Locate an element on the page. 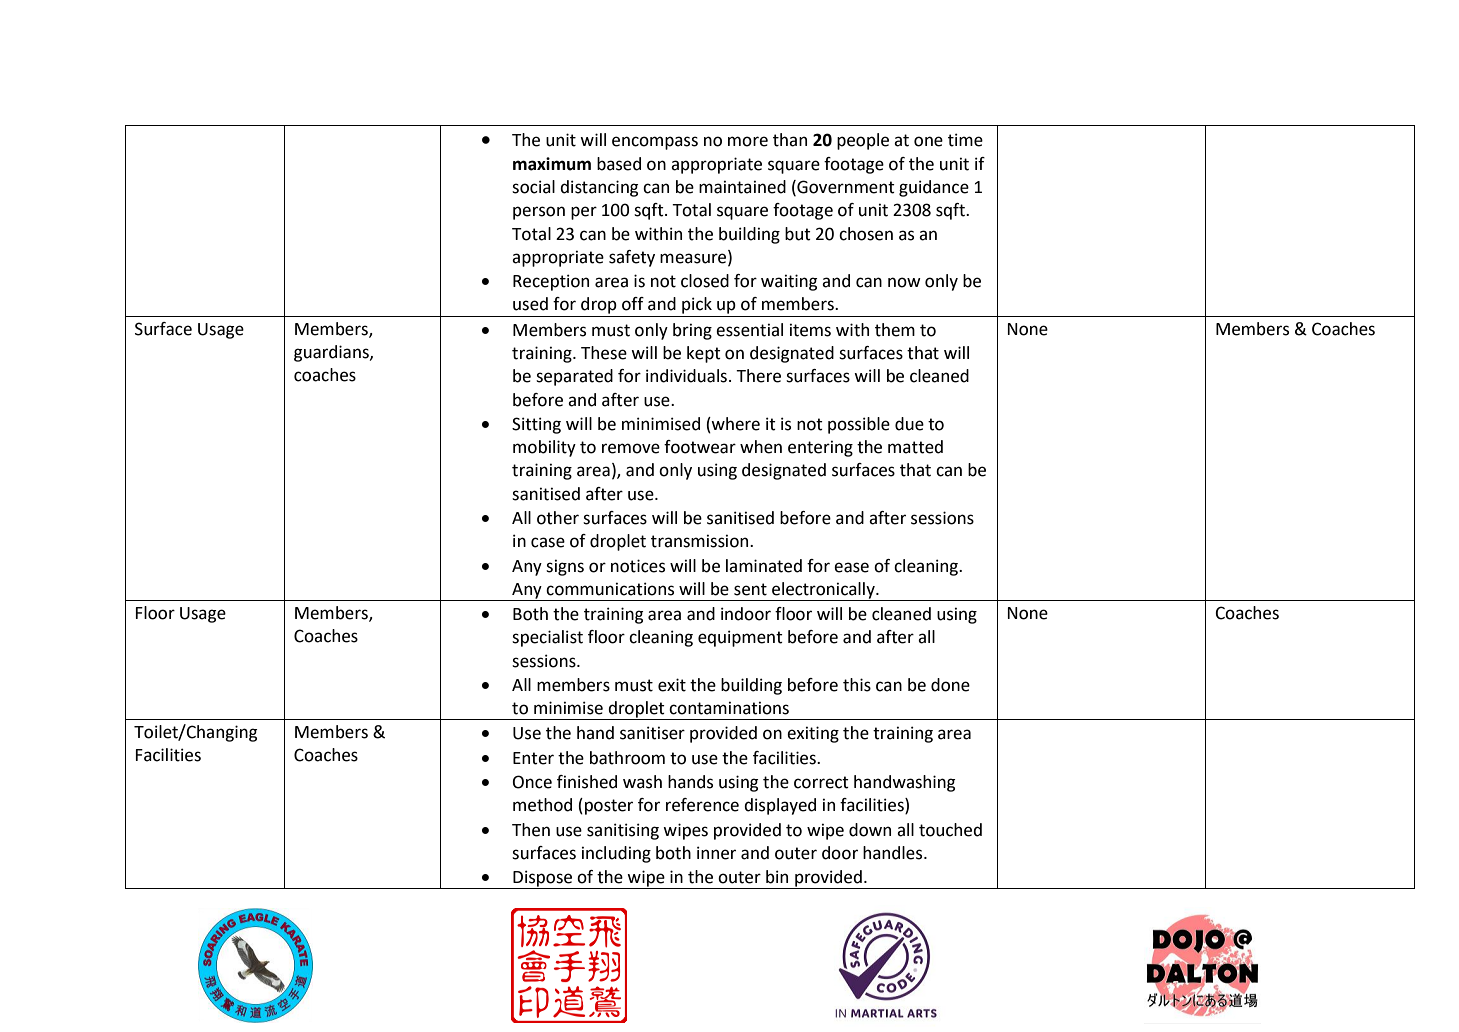 Image resolution: width=1459 pixels, height=1032 pixels. individuals is located at coordinates (686, 376).
